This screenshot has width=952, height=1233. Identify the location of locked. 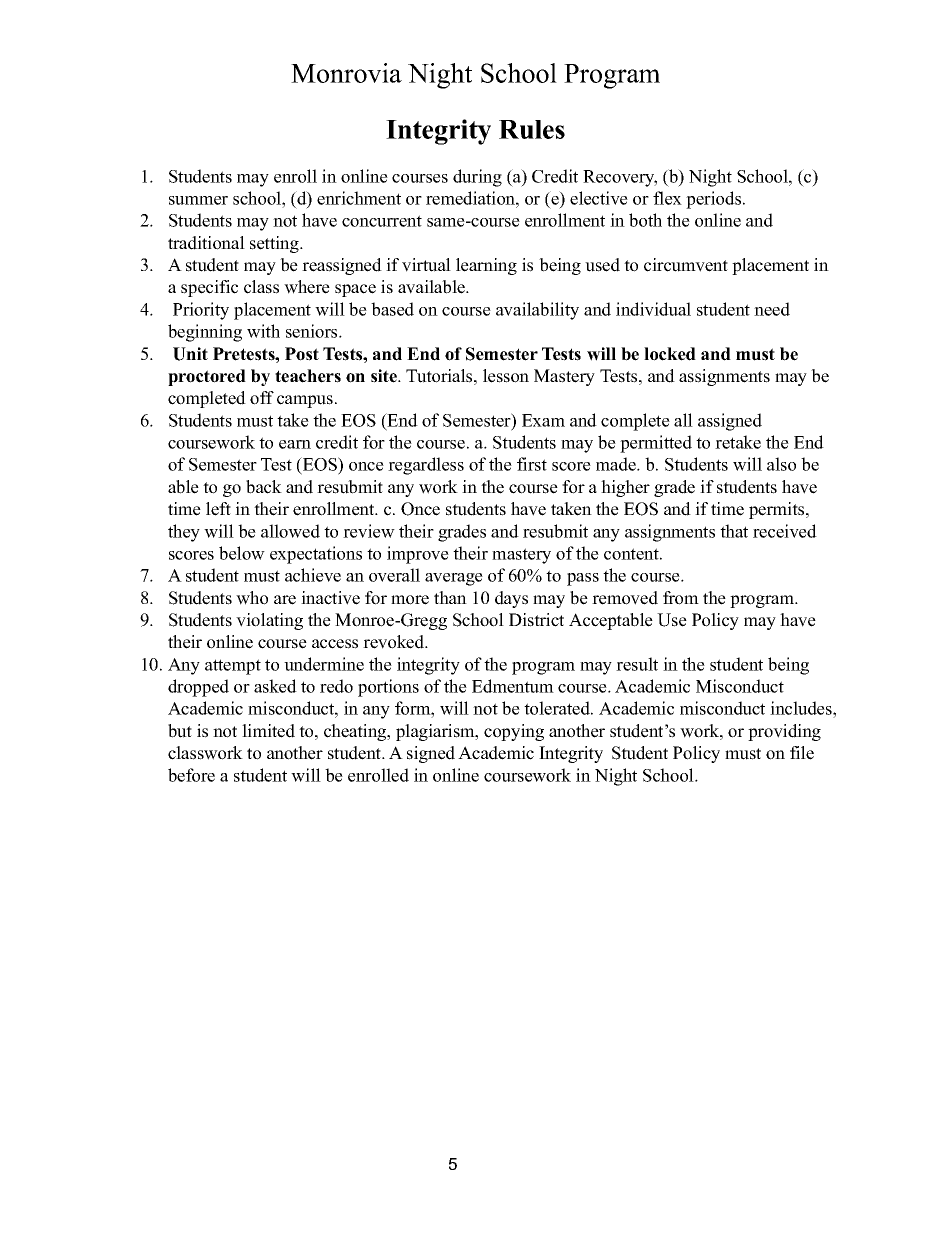
(670, 354).
